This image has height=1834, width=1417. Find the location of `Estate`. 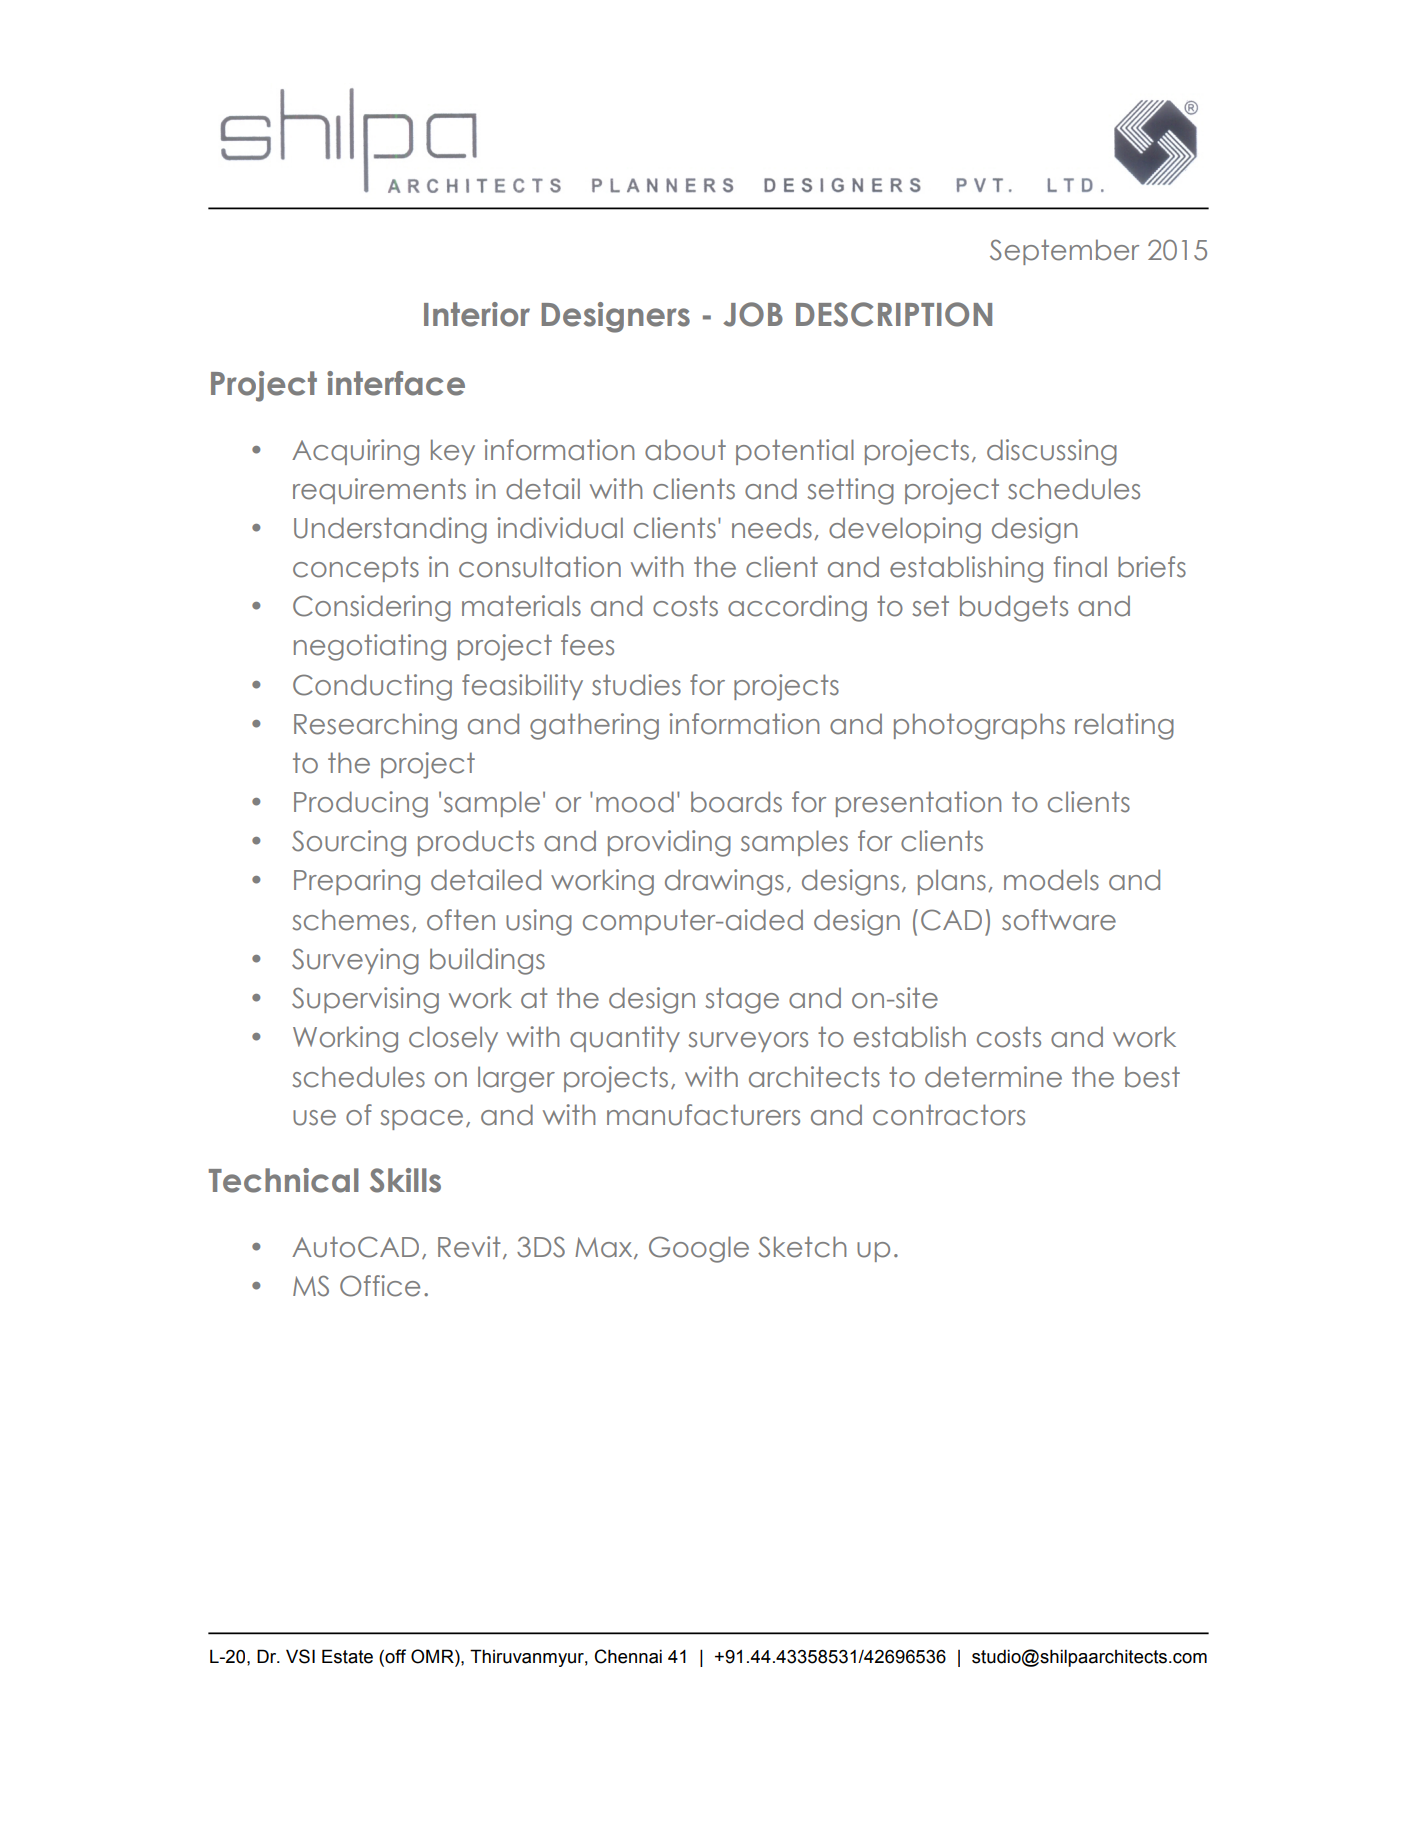

Estate is located at coordinates (347, 1656).
